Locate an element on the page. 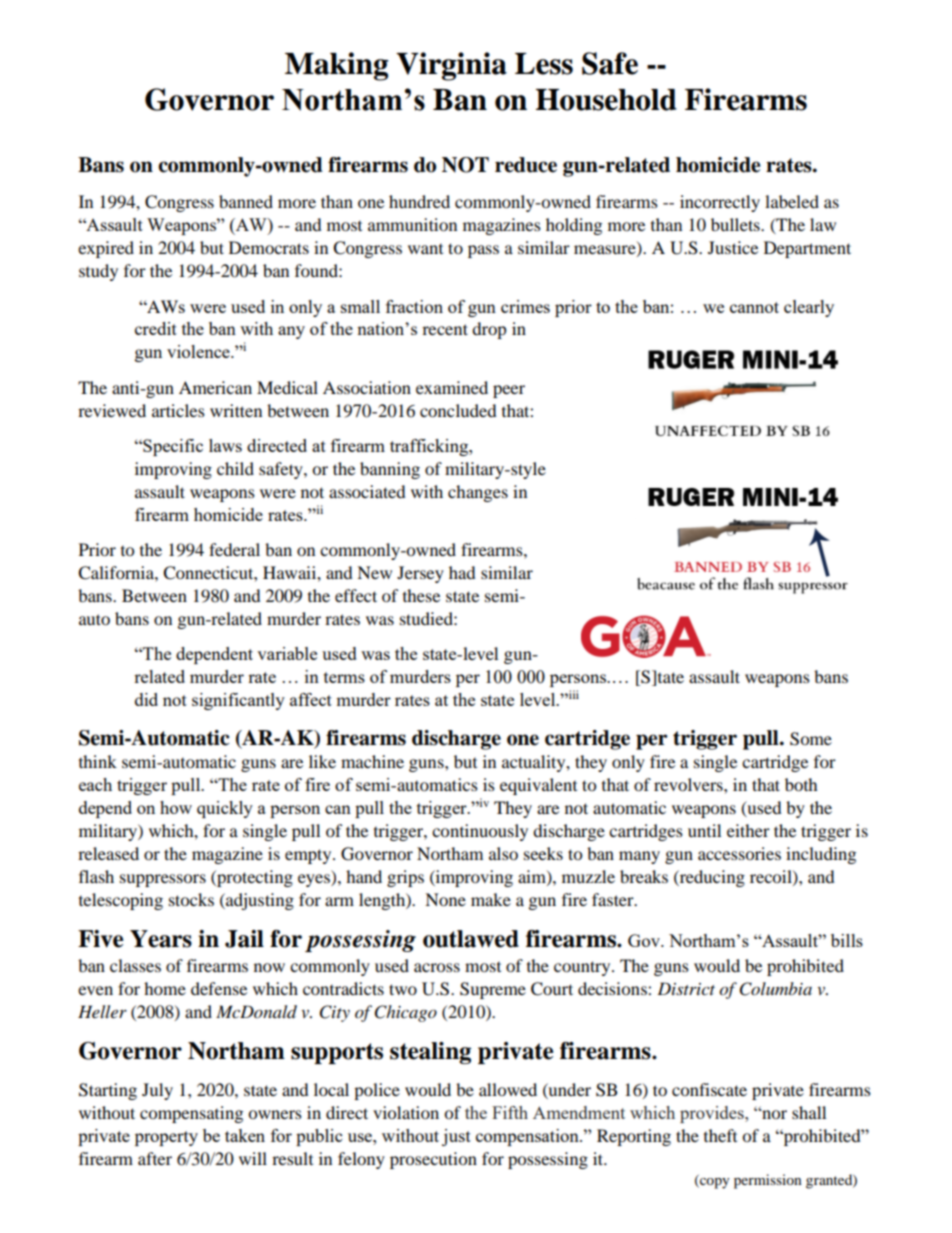 The image size is (952, 1233). variable is located at coordinates (287, 653).
